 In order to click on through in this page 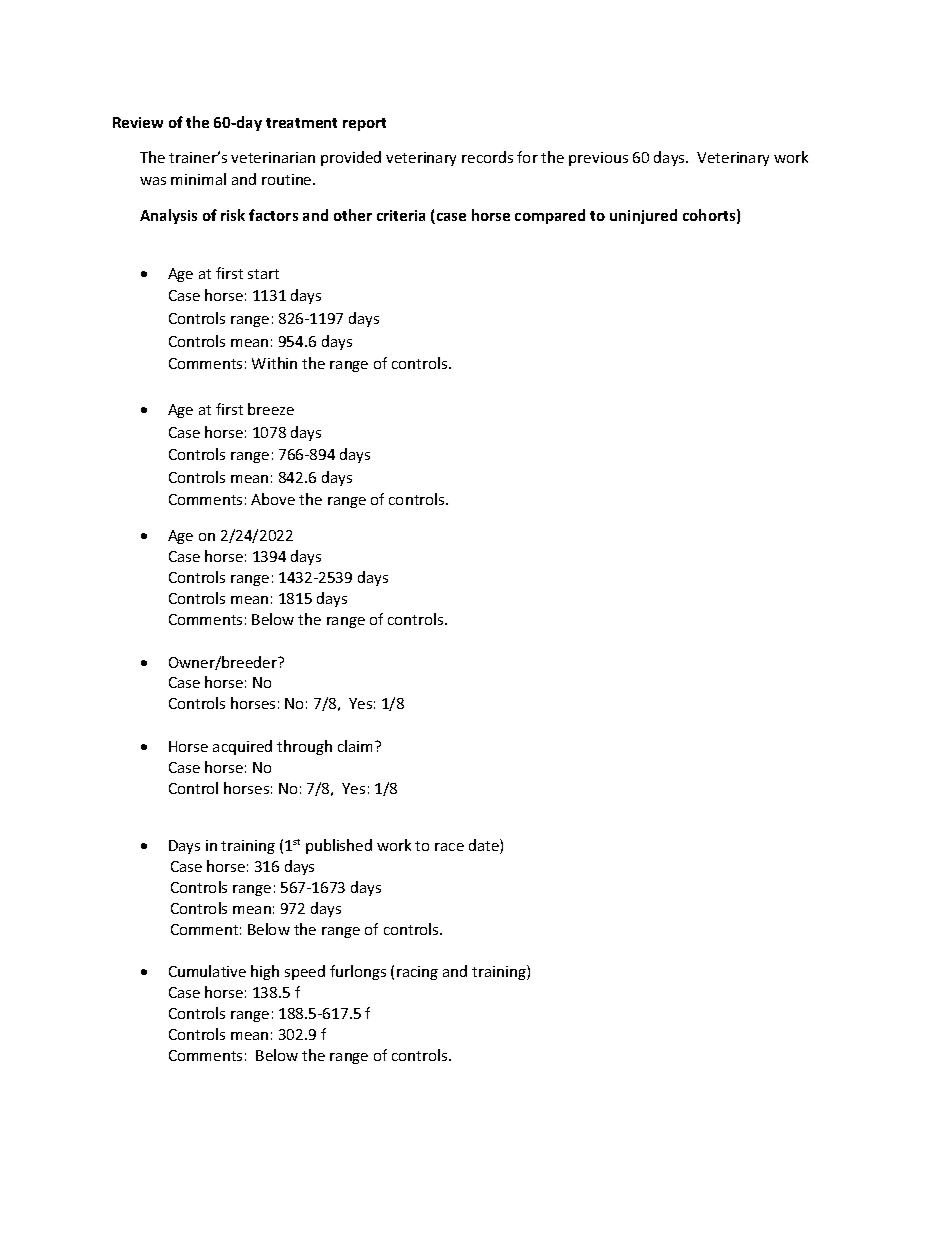, I will do `click(304, 747)`.
